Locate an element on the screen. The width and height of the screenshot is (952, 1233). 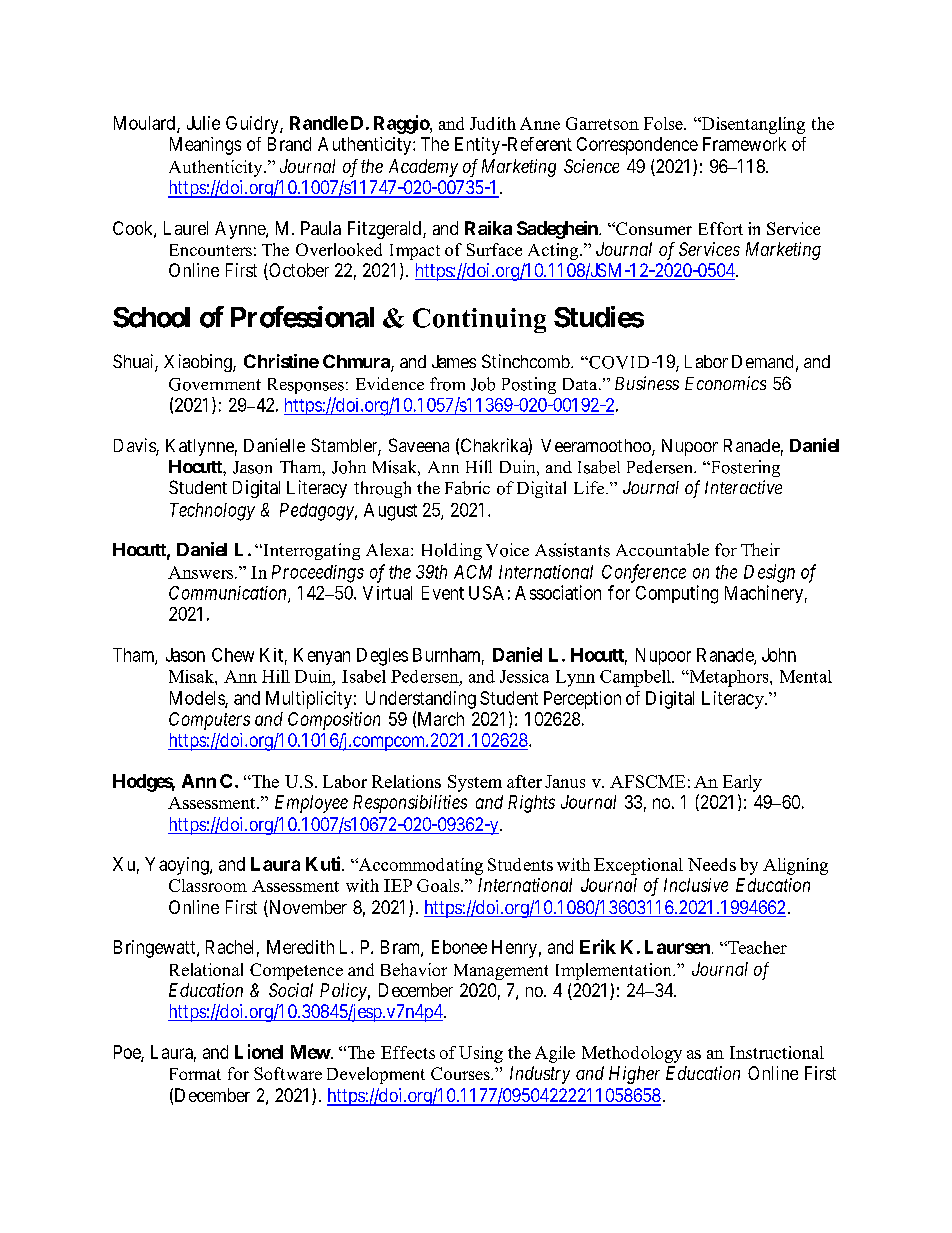
Format is located at coordinates (195, 1074).
